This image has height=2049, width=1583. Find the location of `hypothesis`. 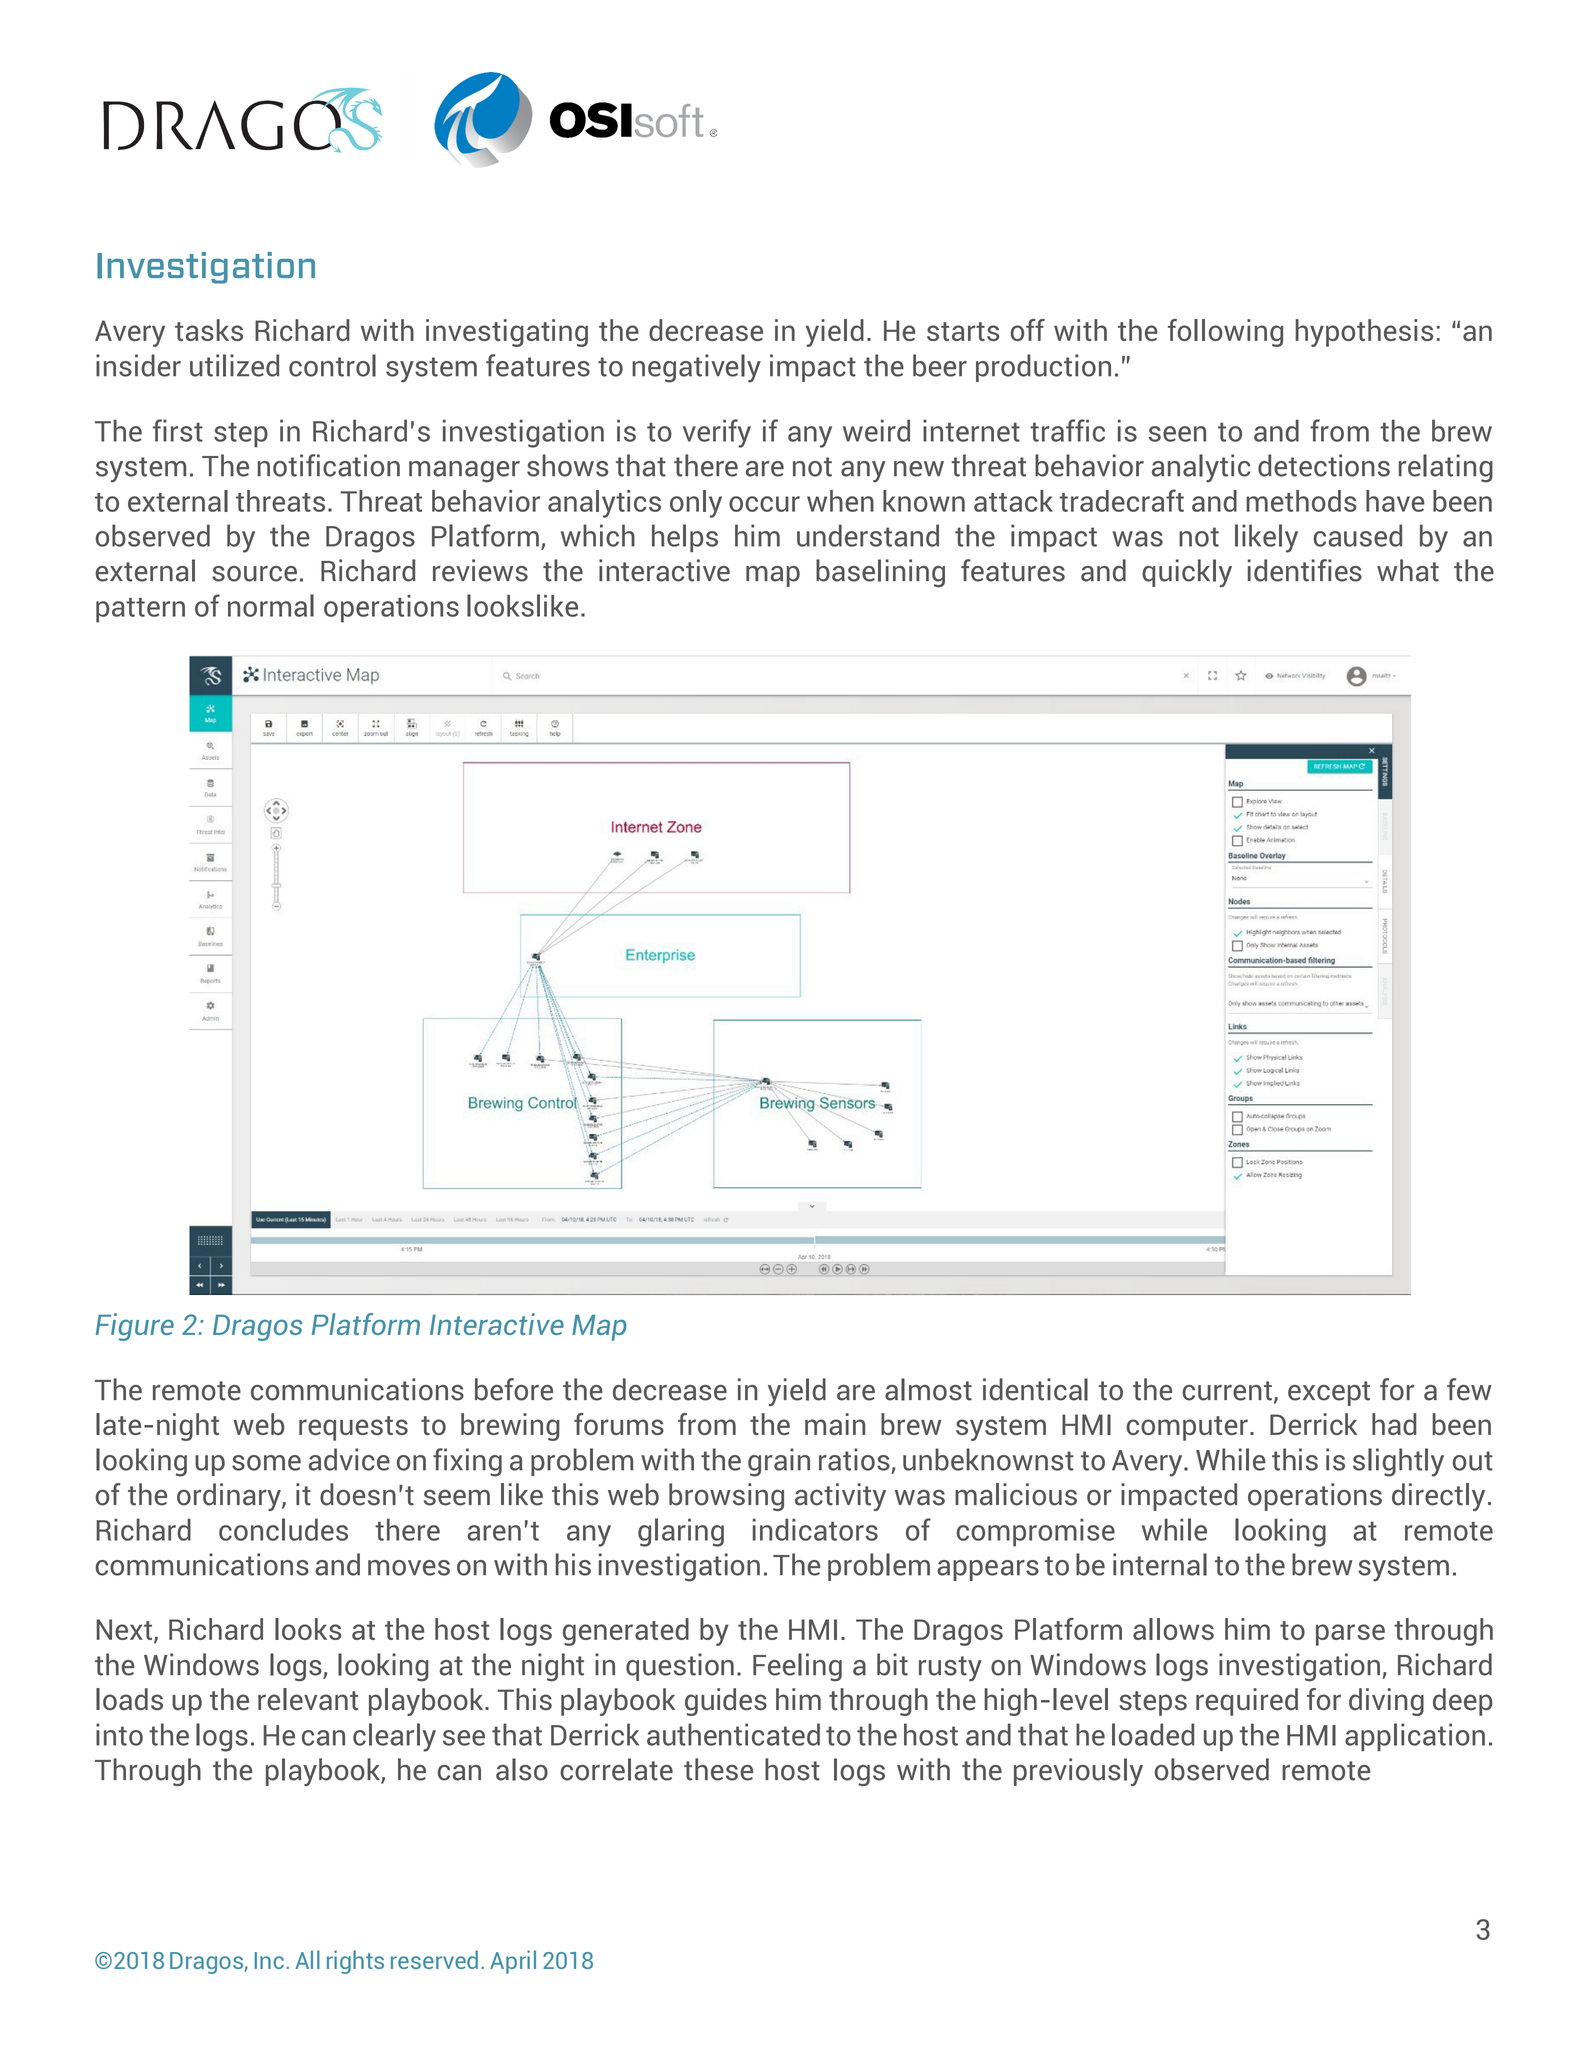

hypothesis is located at coordinates (1364, 333).
